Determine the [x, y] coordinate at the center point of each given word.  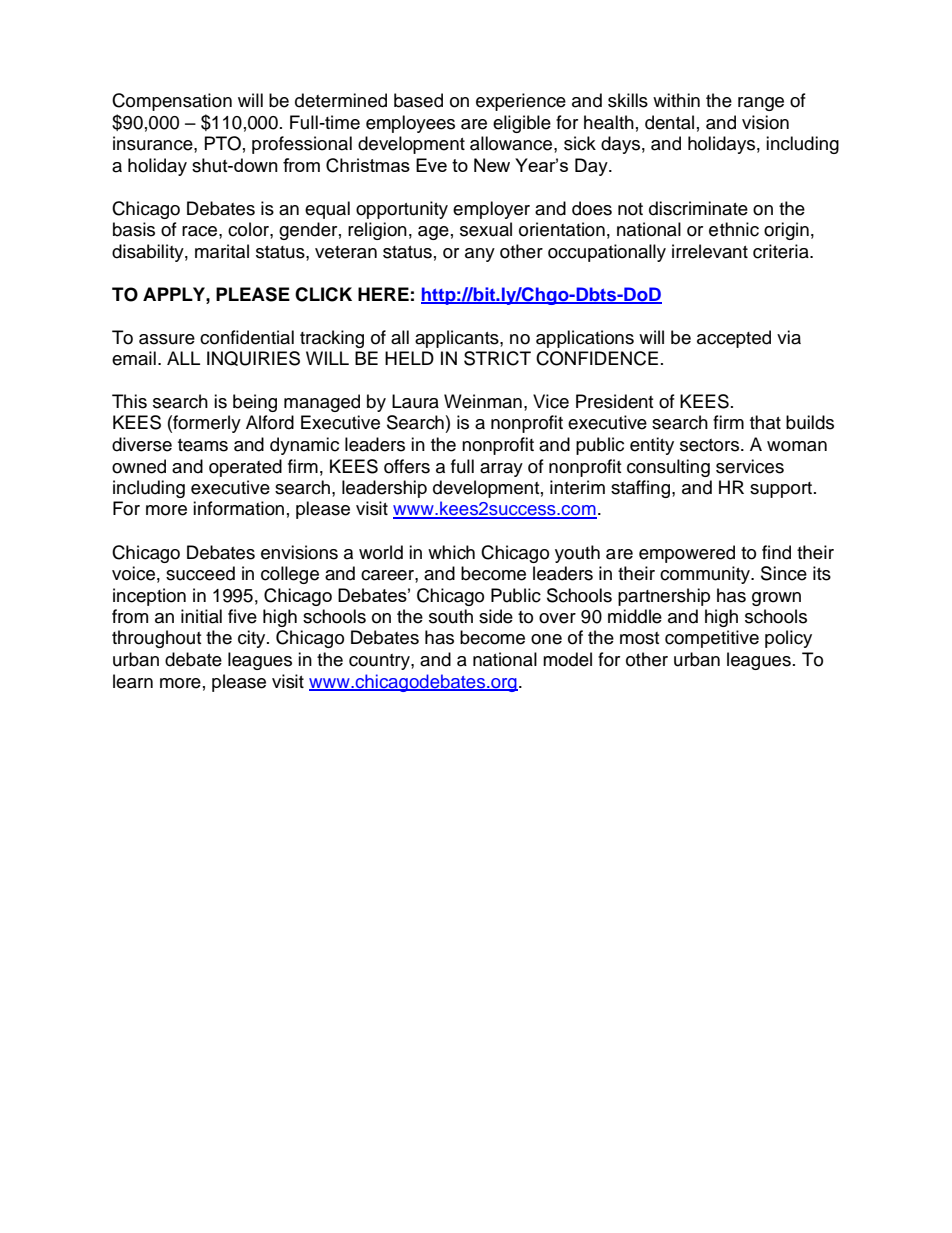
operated [245, 468]
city [253, 639]
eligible [522, 124]
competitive [712, 639]
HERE [383, 294]
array [501, 470]
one [546, 639]
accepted [734, 339]
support [782, 490]
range [761, 104]
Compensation [172, 102]
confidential [247, 337]
